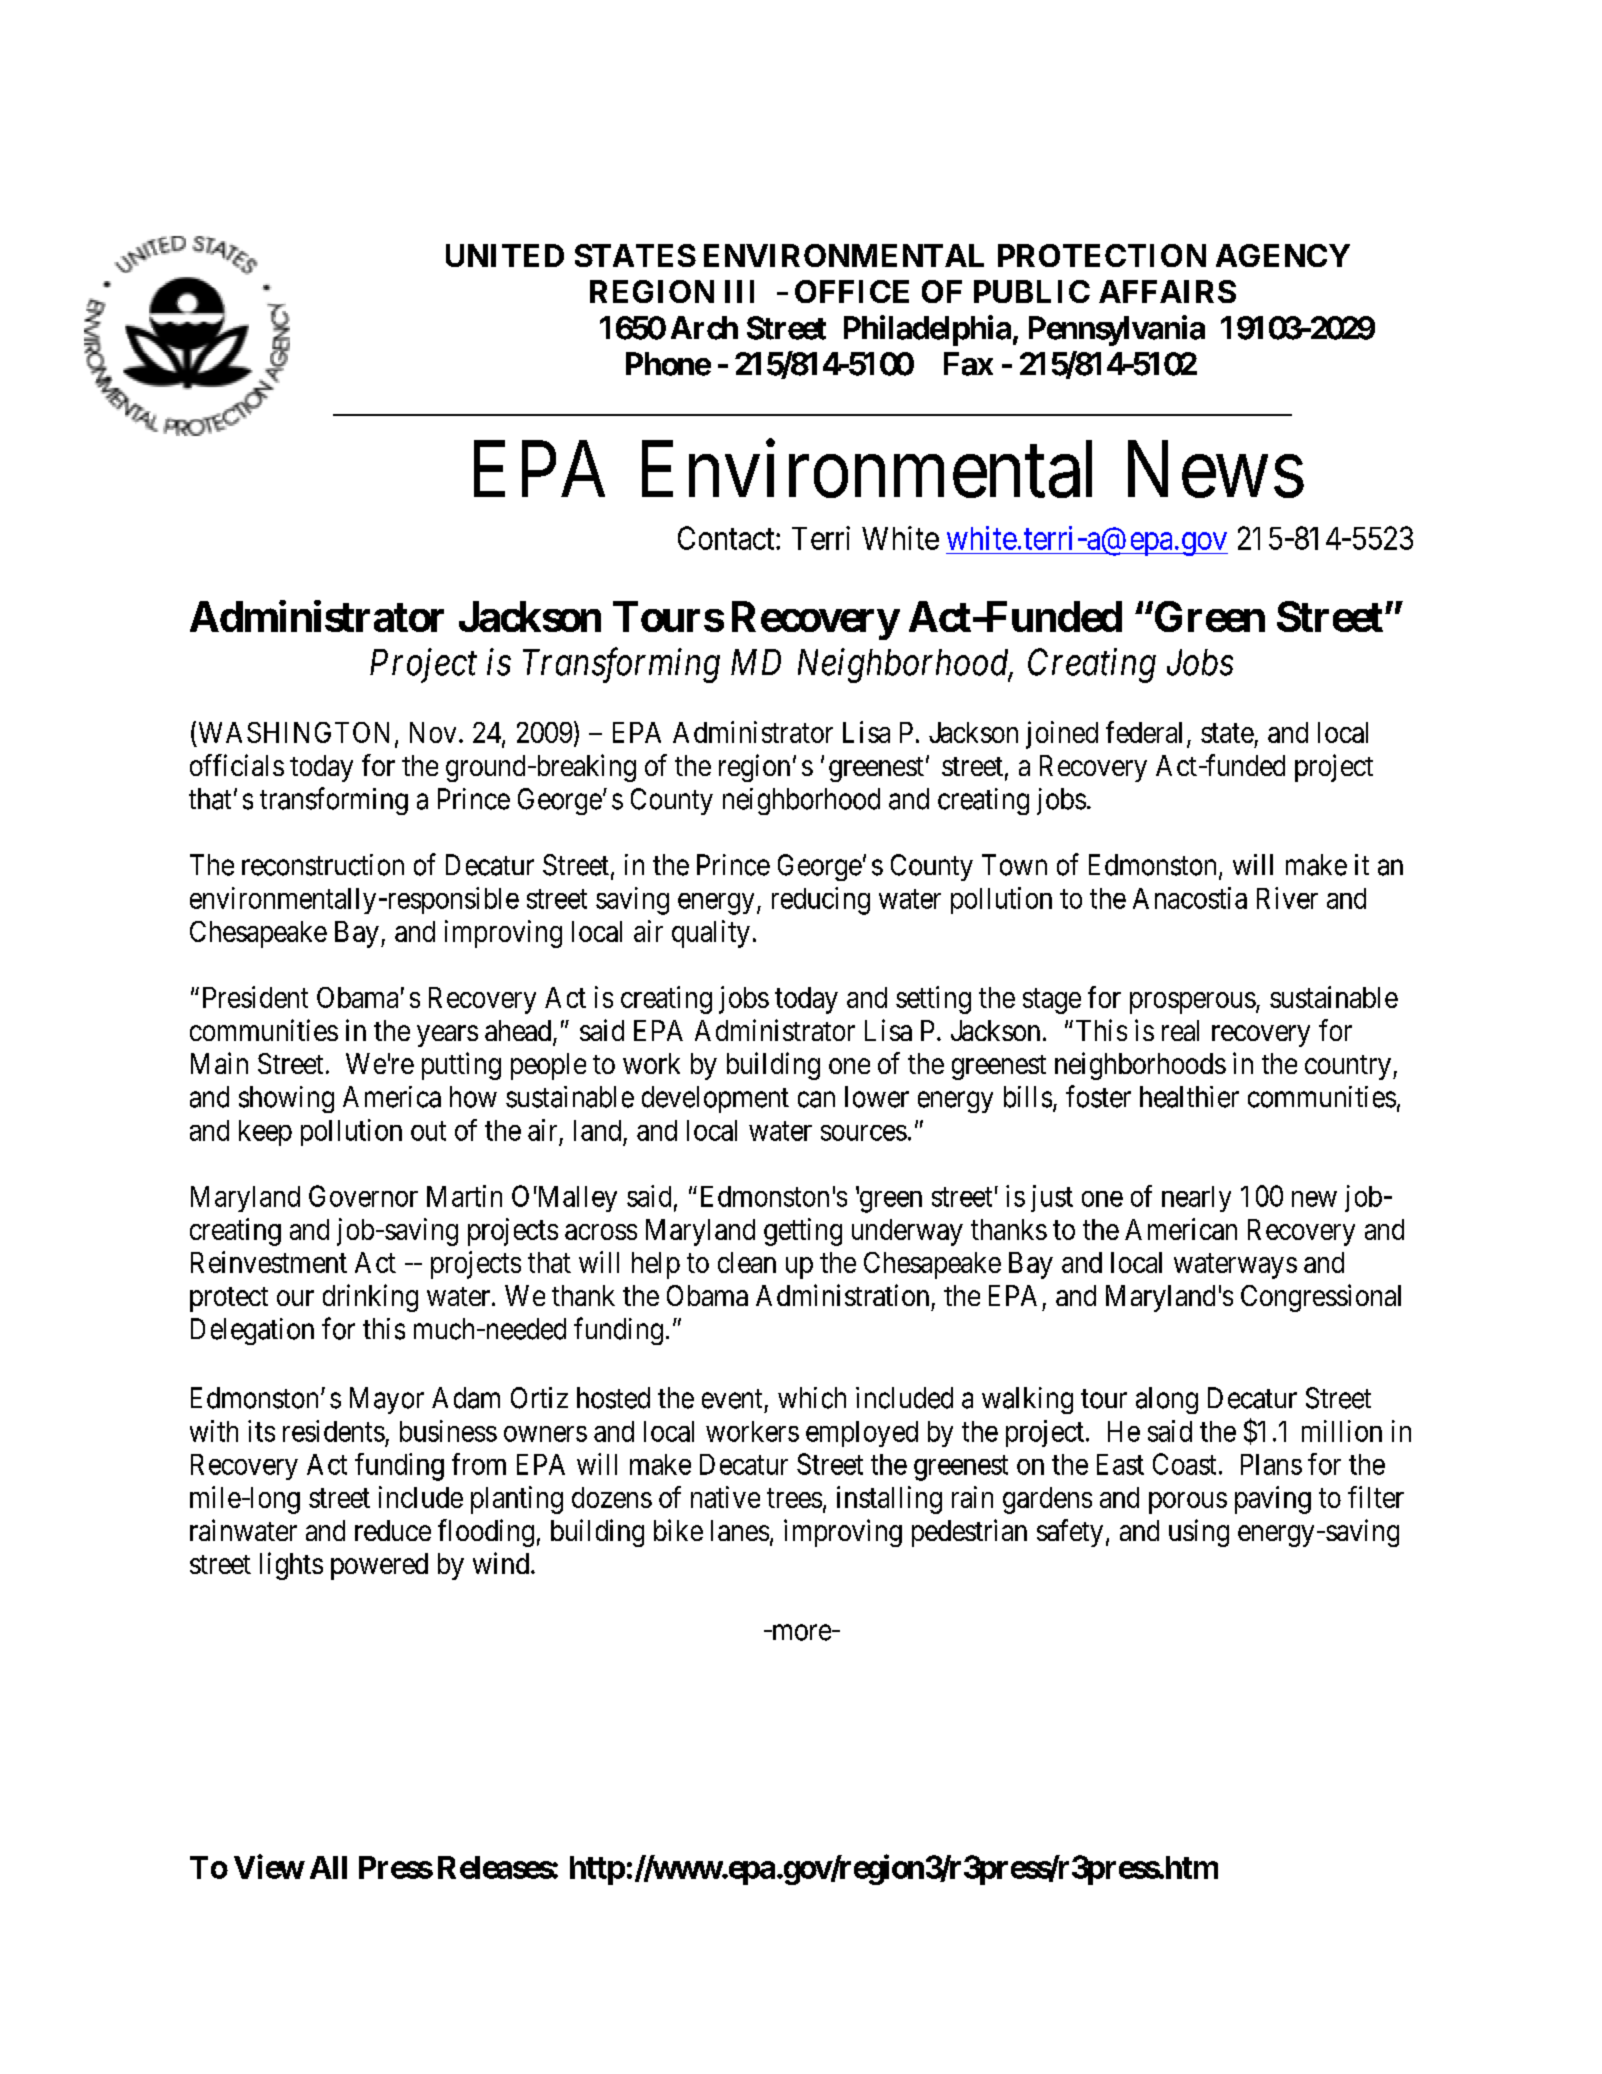 The height and width of the screenshot is (2074, 1602). I want to click on reduce, so click(393, 1530).
